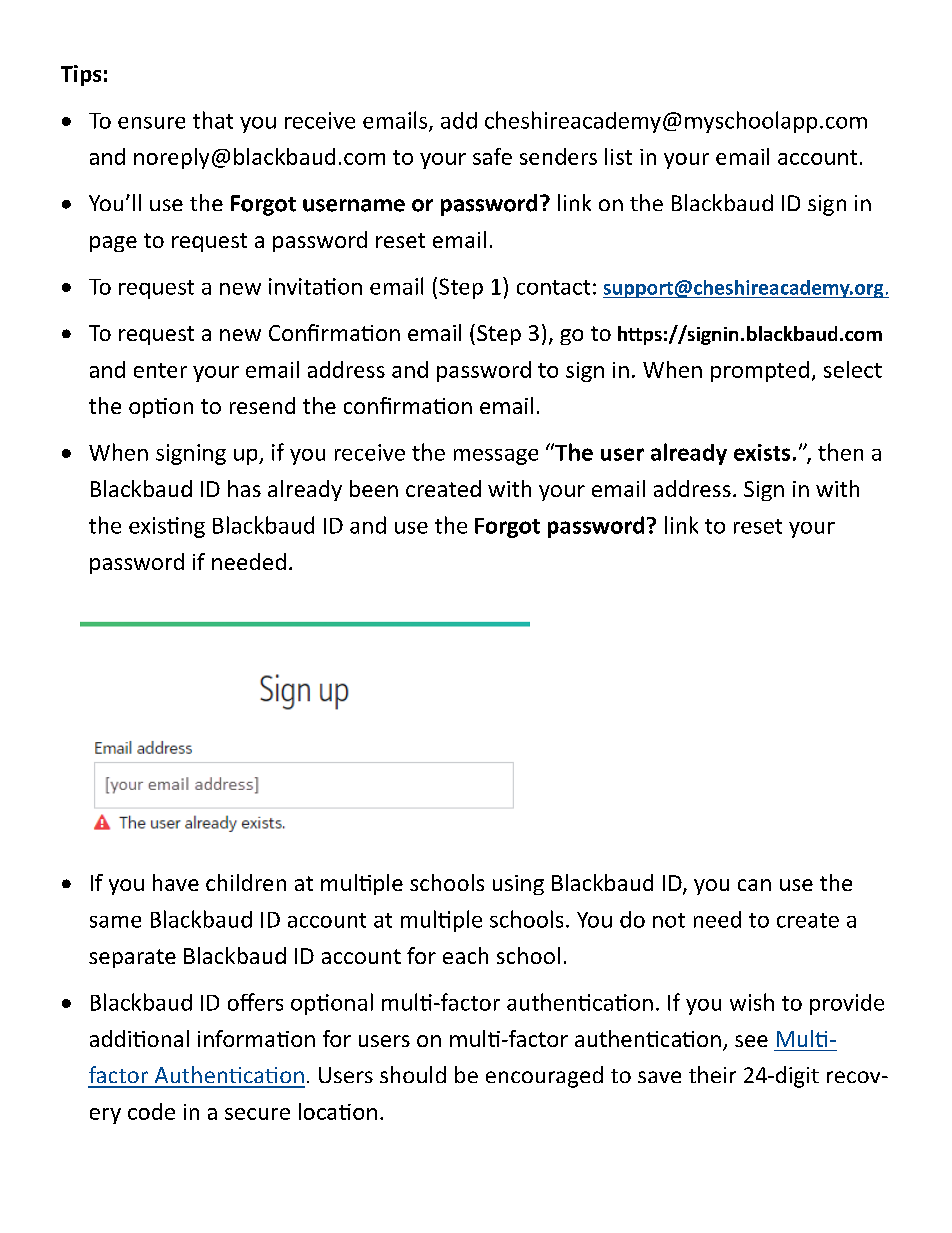 Image resolution: width=952 pixels, height=1233 pixels. What do you see at coordinates (760, 371) in the screenshot?
I see `prompted` at bounding box center [760, 371].
